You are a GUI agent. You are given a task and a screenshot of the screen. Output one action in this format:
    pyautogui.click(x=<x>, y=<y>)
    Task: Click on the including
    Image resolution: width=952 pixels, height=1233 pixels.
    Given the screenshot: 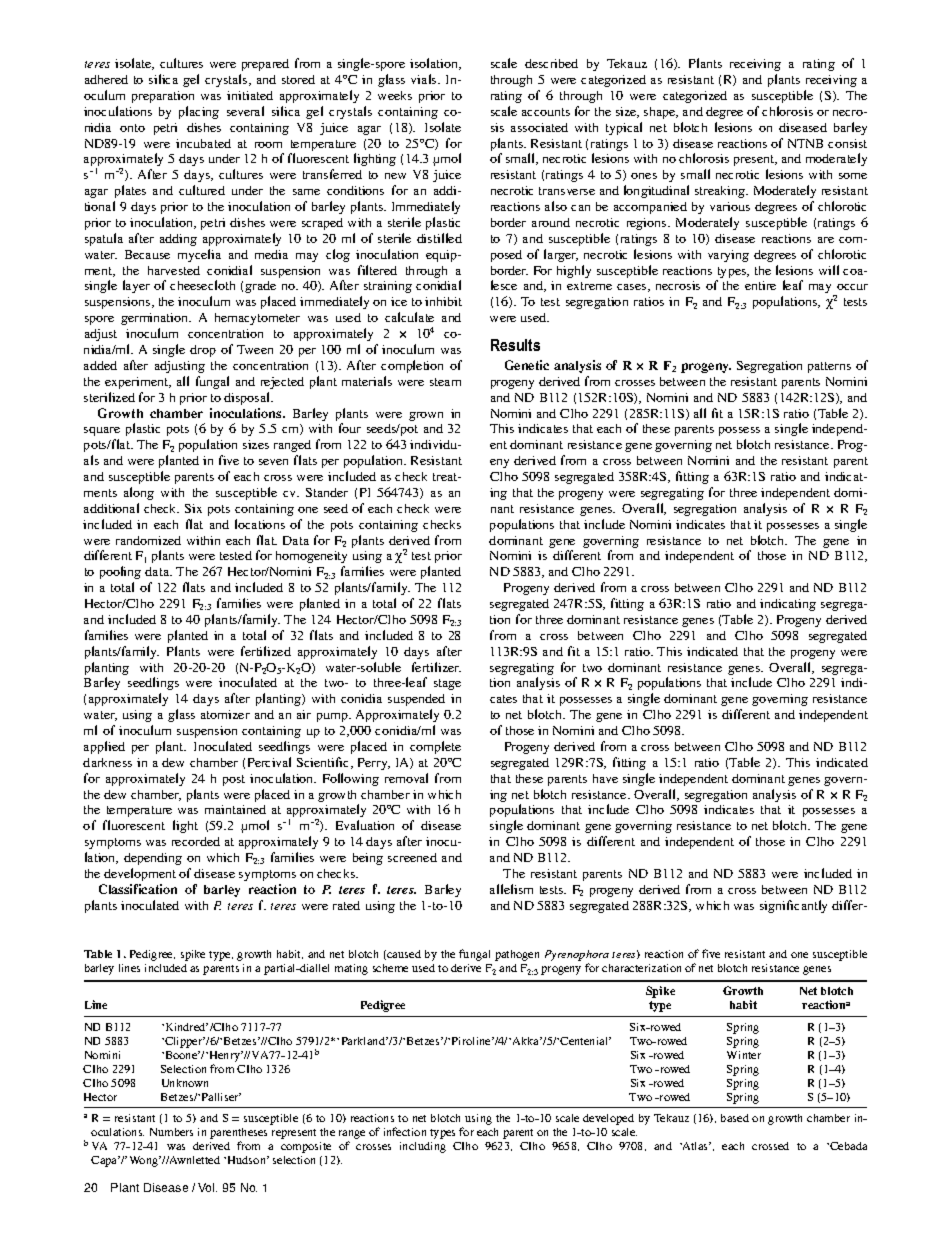 What is the action you would take?
    pyautogui.click(x=423, y=1147)
